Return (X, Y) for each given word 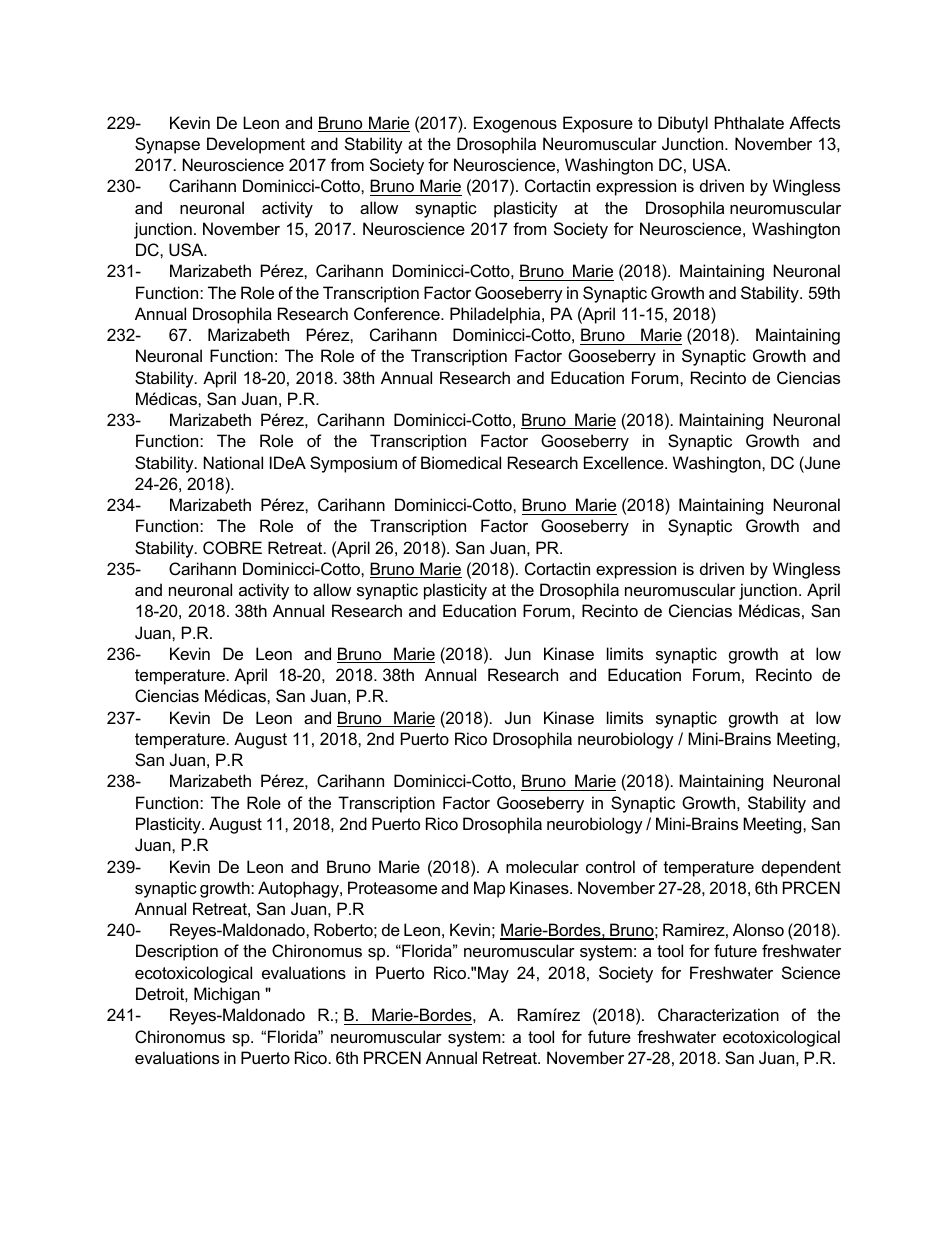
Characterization (718, 1014)
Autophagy (299, 889)
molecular (542, 866)
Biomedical (461, 462)
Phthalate (749, 122)
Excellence (625, 462)
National (233, 462)
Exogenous (515, 124)
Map (489, 889)
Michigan (227, 995)
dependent (801, 868)
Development (256, 145)
